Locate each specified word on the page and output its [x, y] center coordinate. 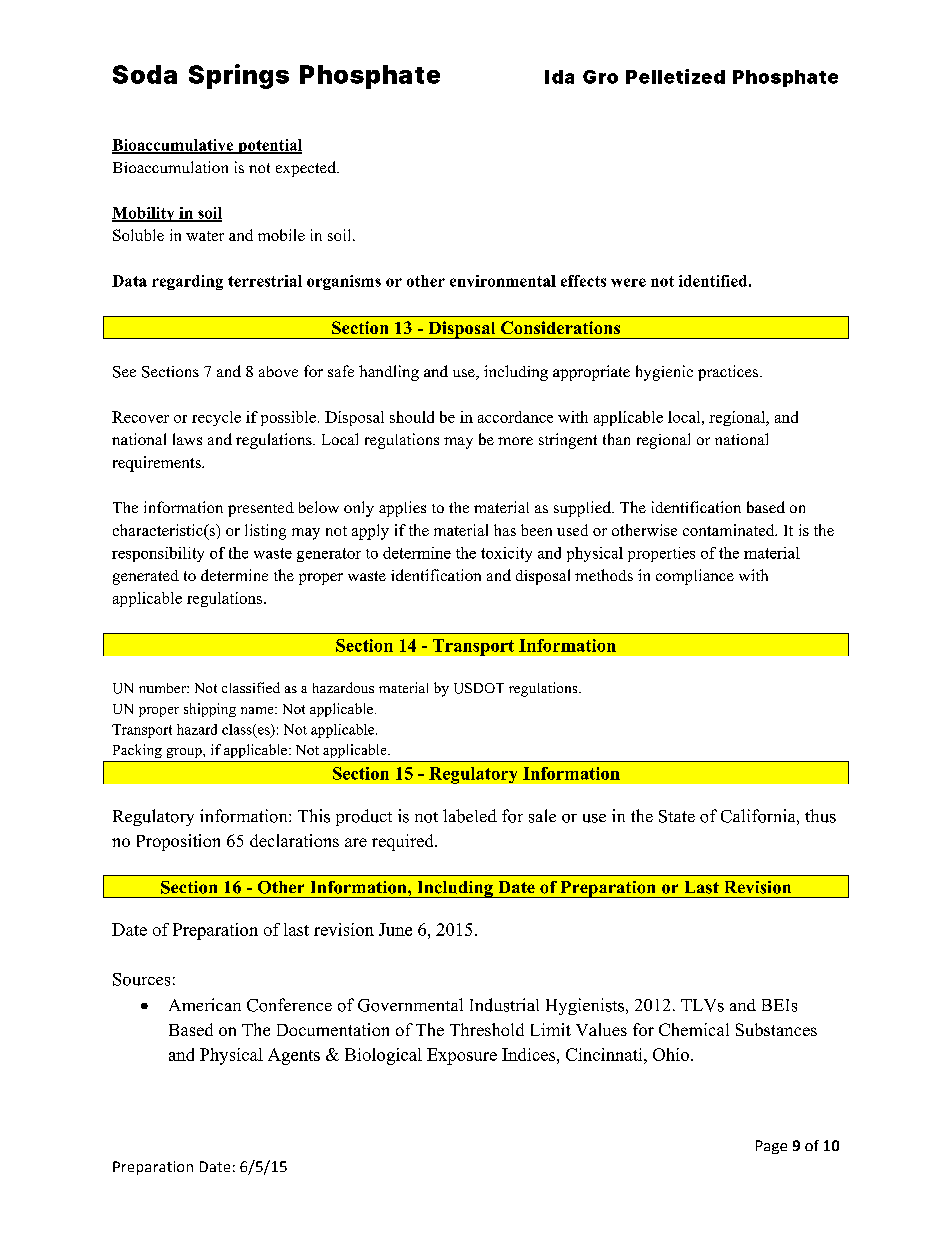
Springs [239, 76]
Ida [559, 77]
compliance [695, 577]
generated [146, 577]
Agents [294, 1056]
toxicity [506, 554]
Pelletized [675, 76]
